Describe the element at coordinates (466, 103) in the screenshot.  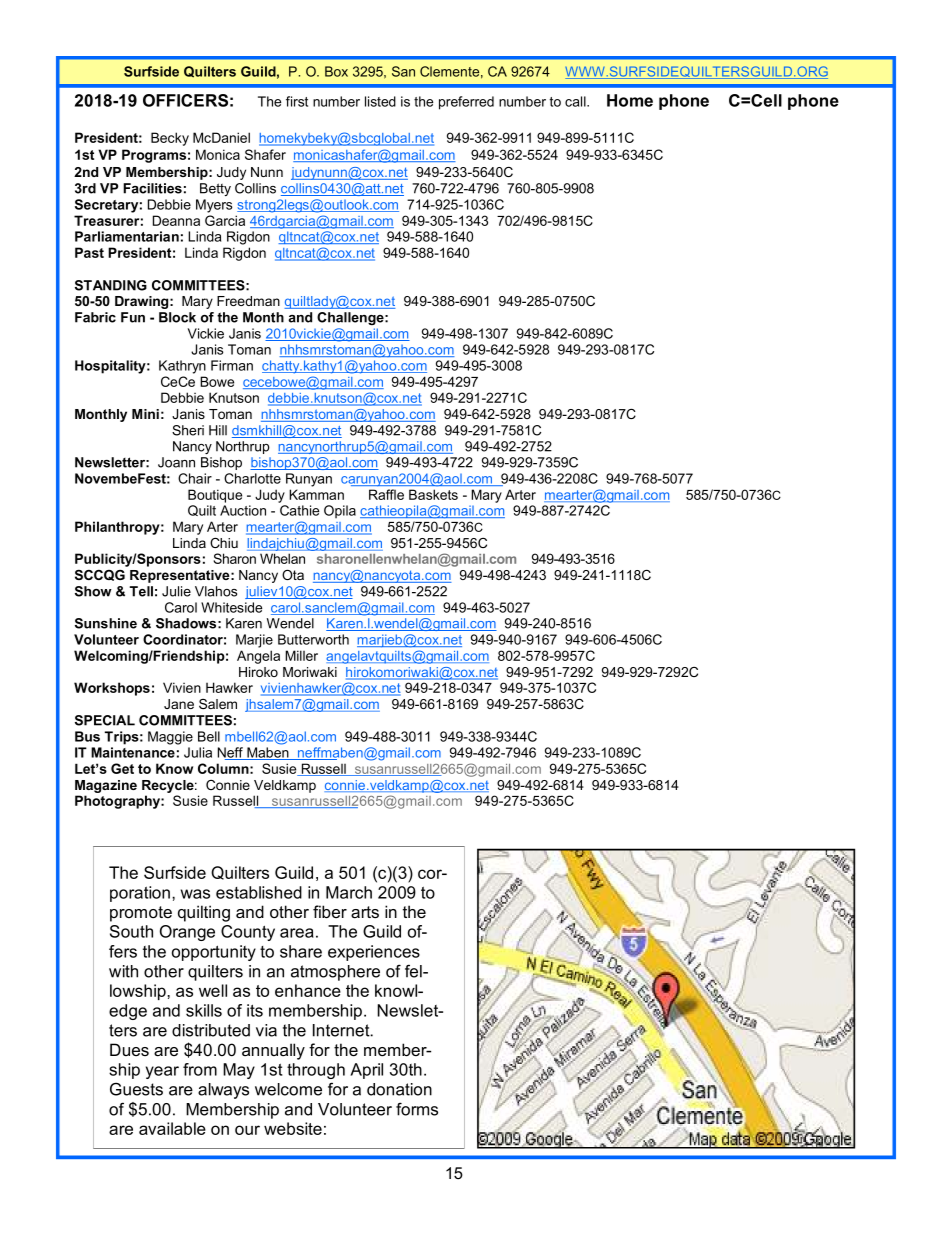
I see `preferred` at that location.
